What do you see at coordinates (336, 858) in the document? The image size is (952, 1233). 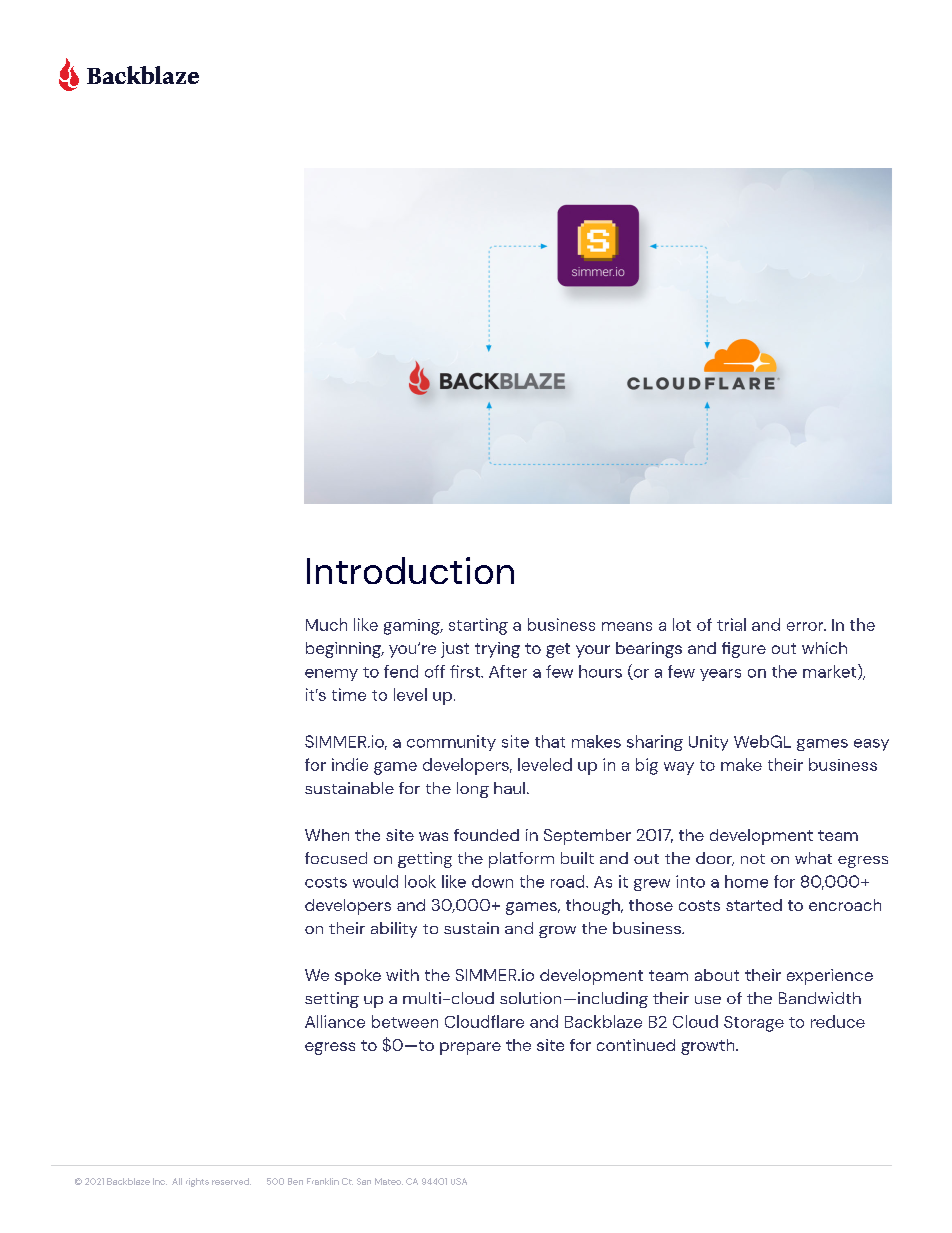 I see `focused` at bounding box center [336, 858].
